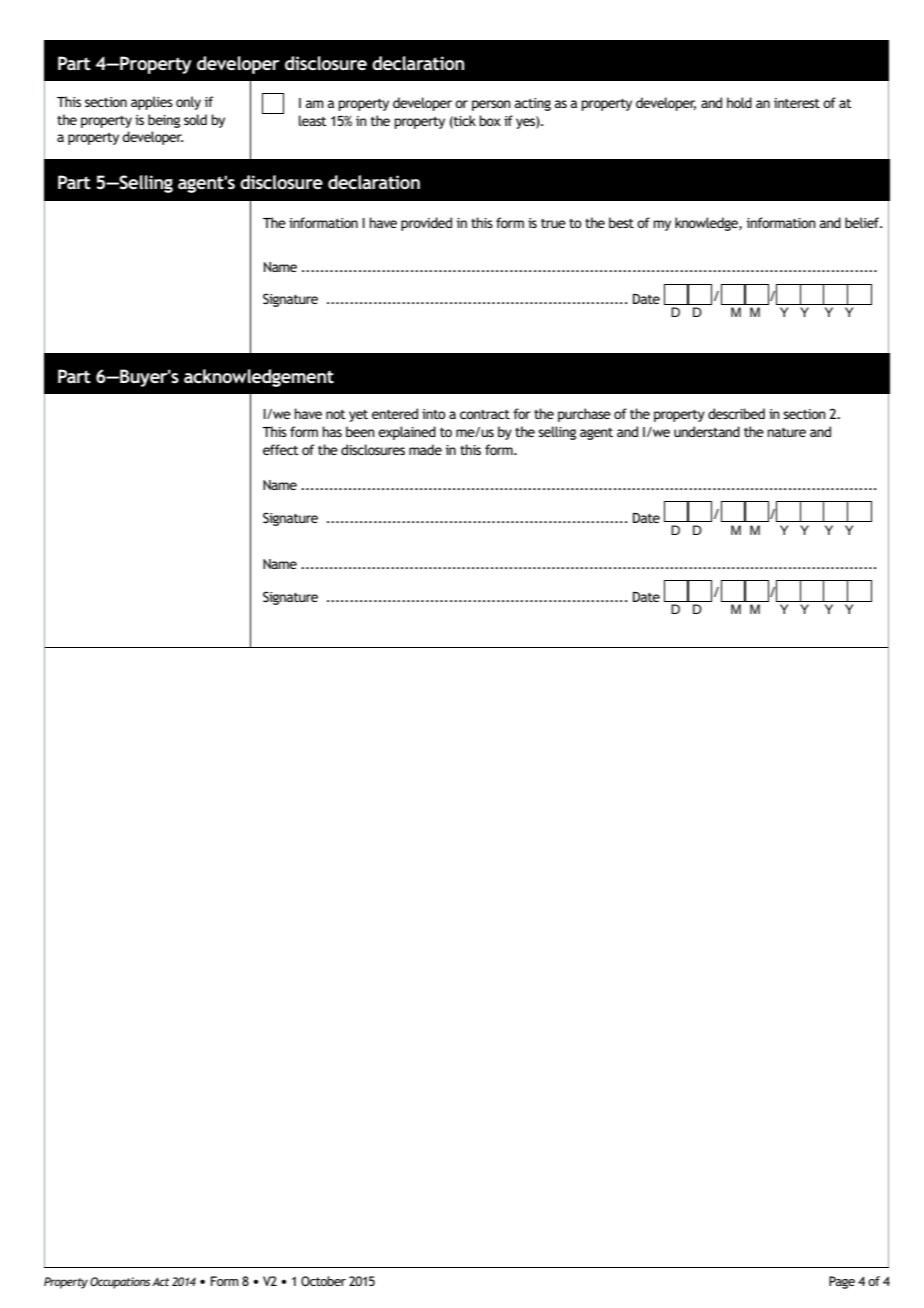 This screenshot has height=1308, width=924. Describe the element at coordinates (842, 1282) in the screenshot. I see `Page` at that location.
